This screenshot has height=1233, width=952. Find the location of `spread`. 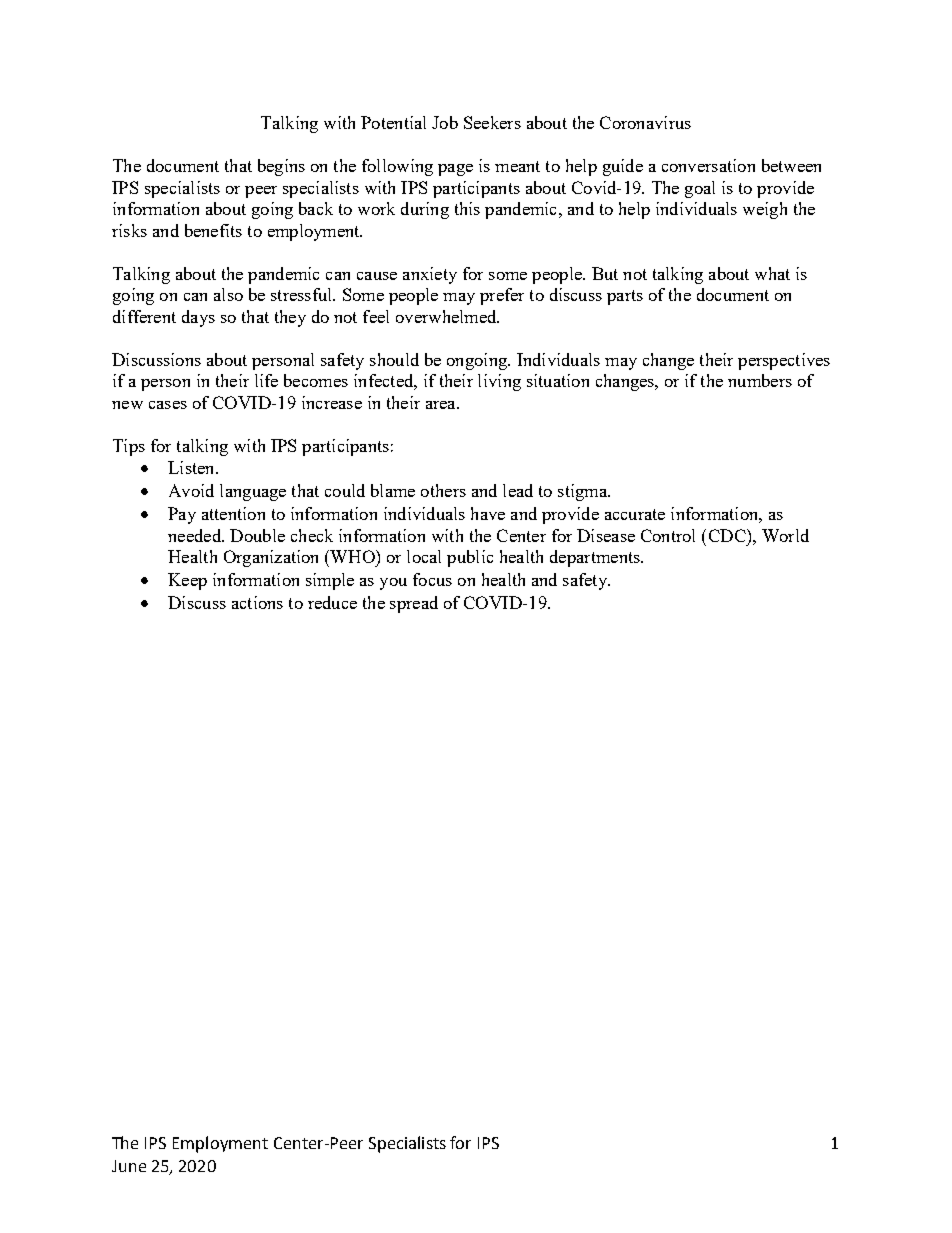

spread is located at coordinates (414, 604).
